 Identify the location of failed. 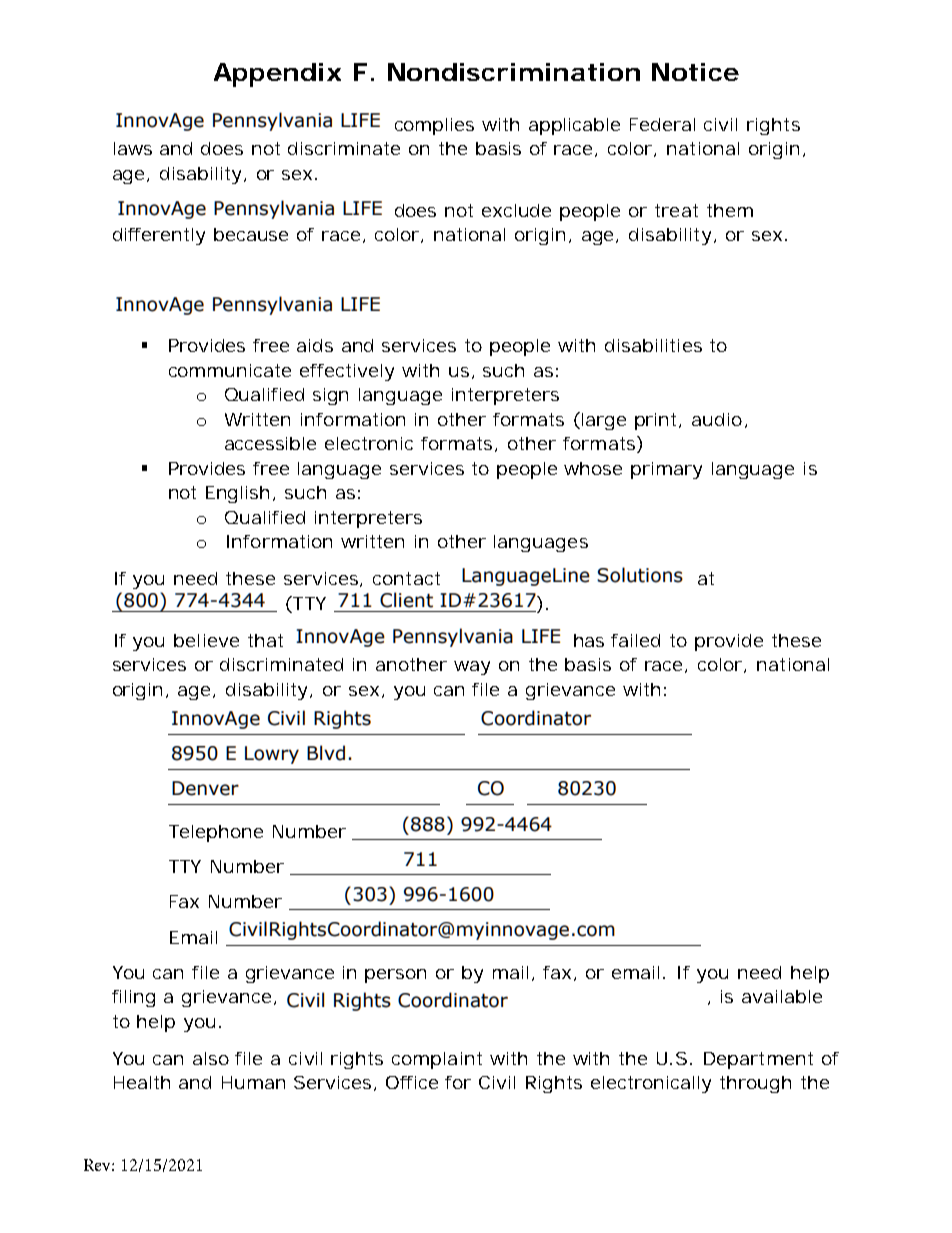
(635, 640).
